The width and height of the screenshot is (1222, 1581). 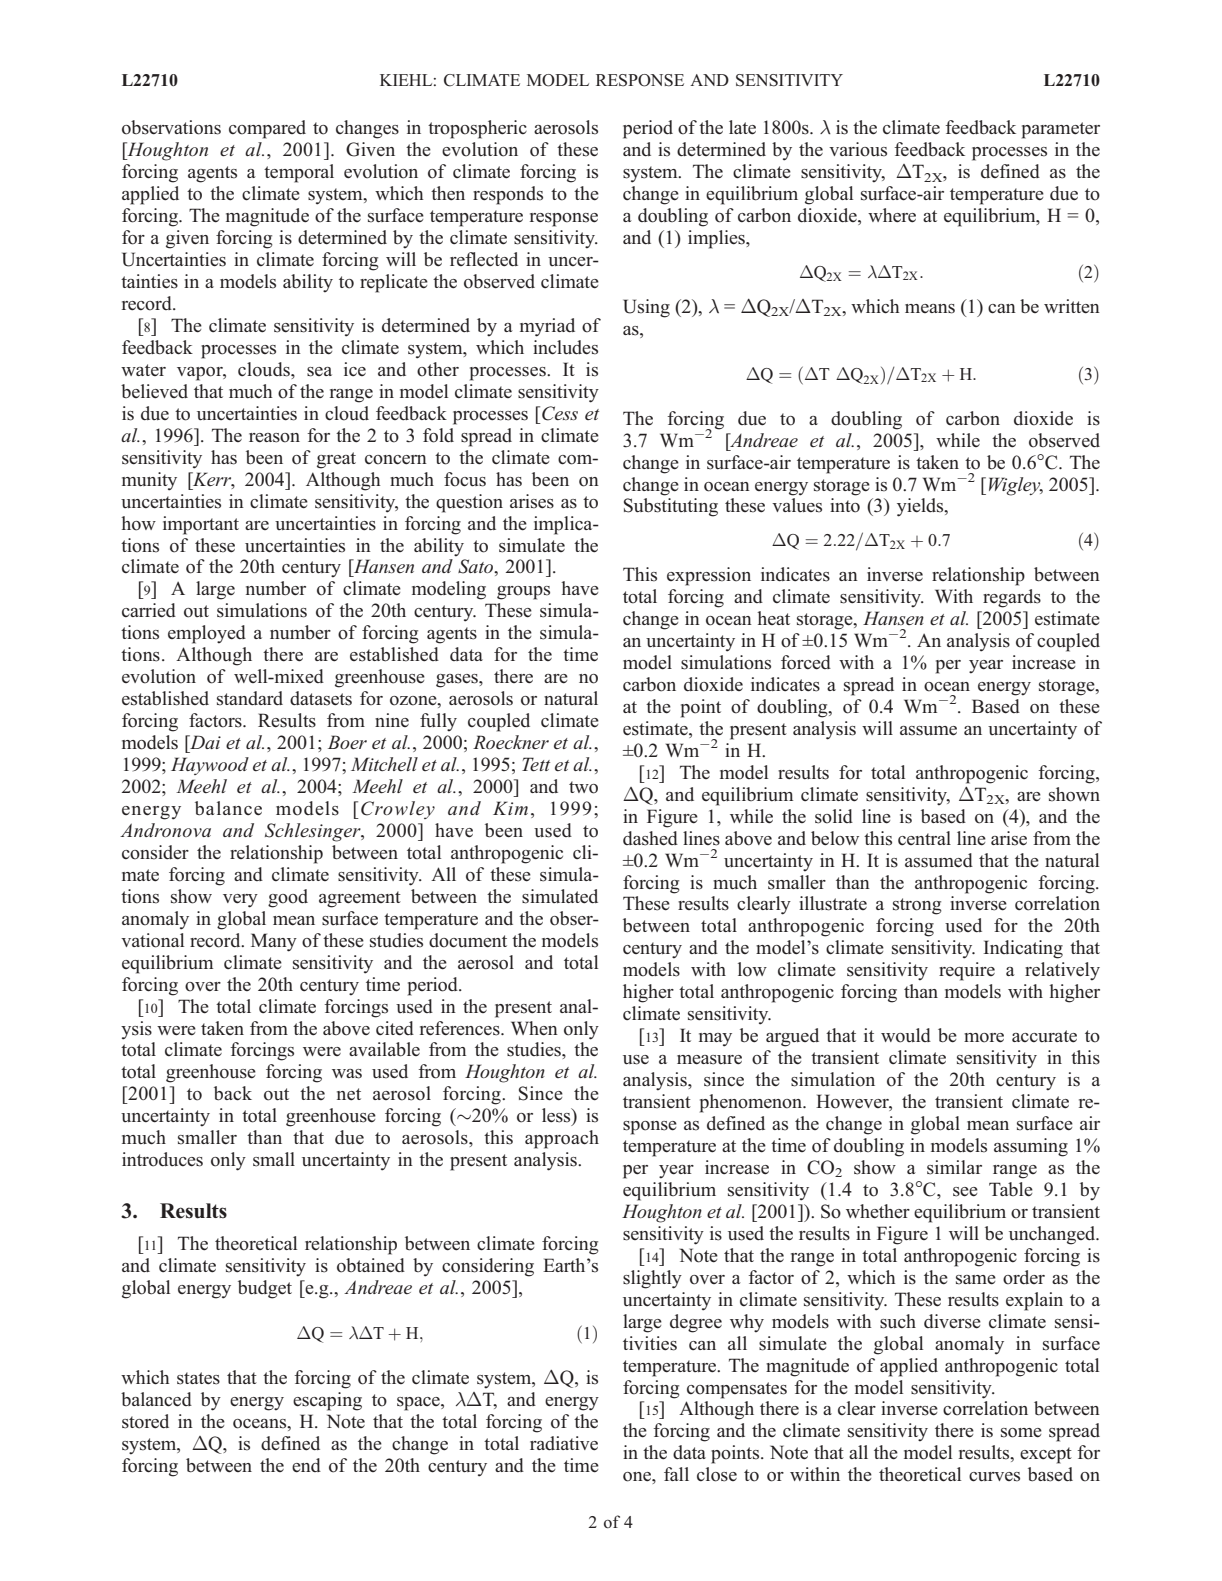 What do you see at coordinates (299, 173) in the screenshot?
I see `temporal` at bounding box center [299, 173].
